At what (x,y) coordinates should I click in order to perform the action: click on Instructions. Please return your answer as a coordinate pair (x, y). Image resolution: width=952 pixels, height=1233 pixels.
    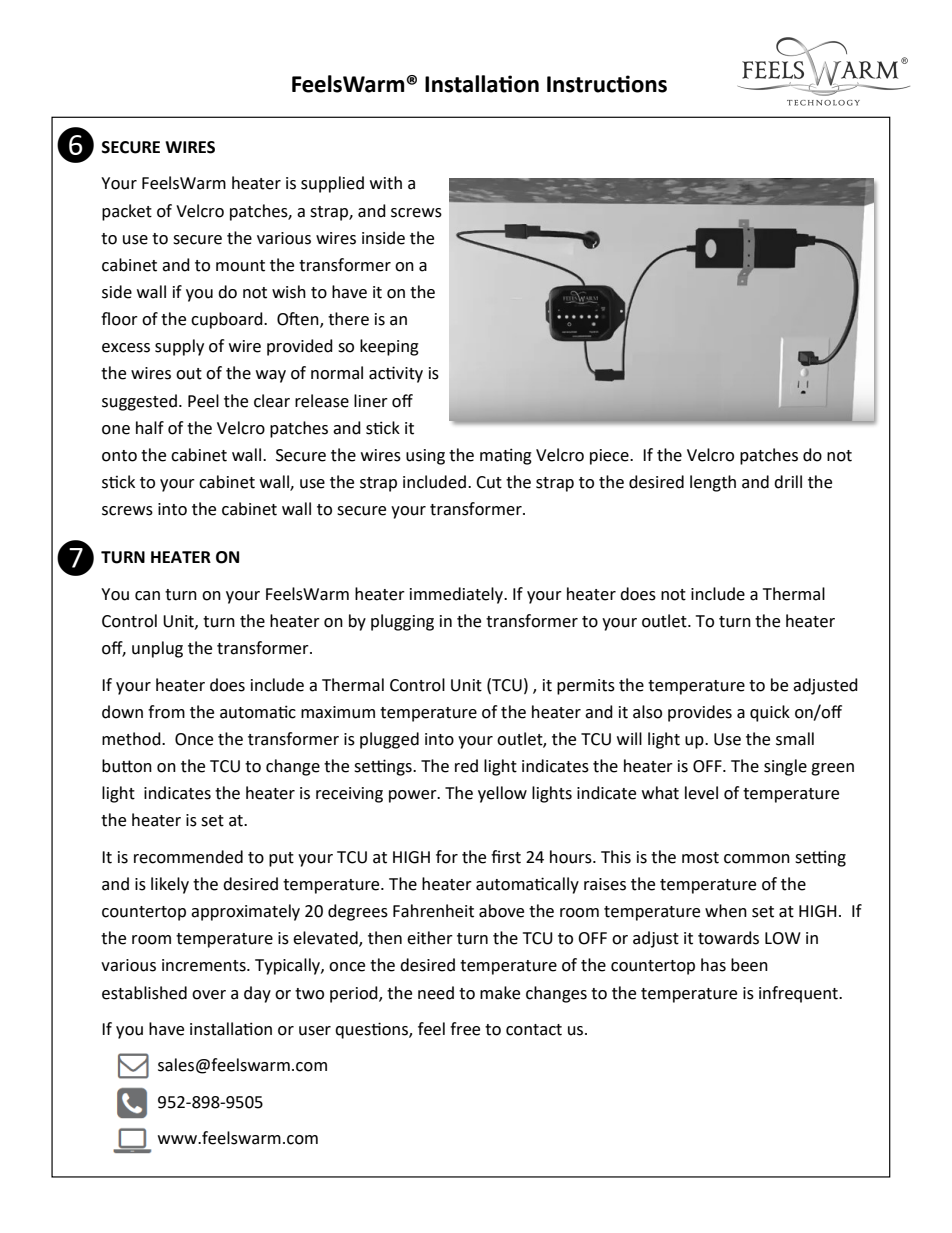
    Looking at the image, I should click on (607, 84).
